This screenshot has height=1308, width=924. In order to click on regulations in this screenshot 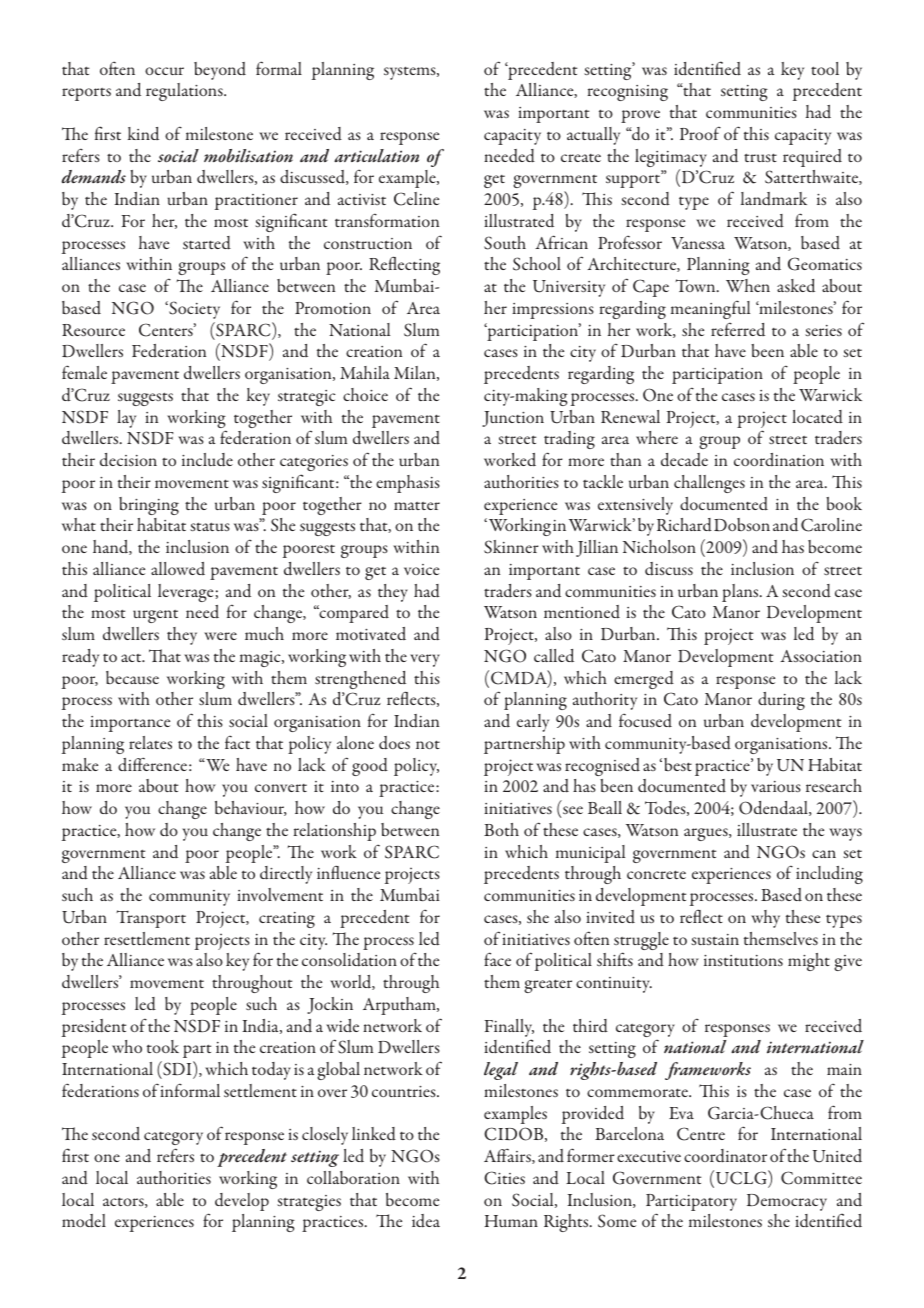, I will do `click(185, 92)`.
